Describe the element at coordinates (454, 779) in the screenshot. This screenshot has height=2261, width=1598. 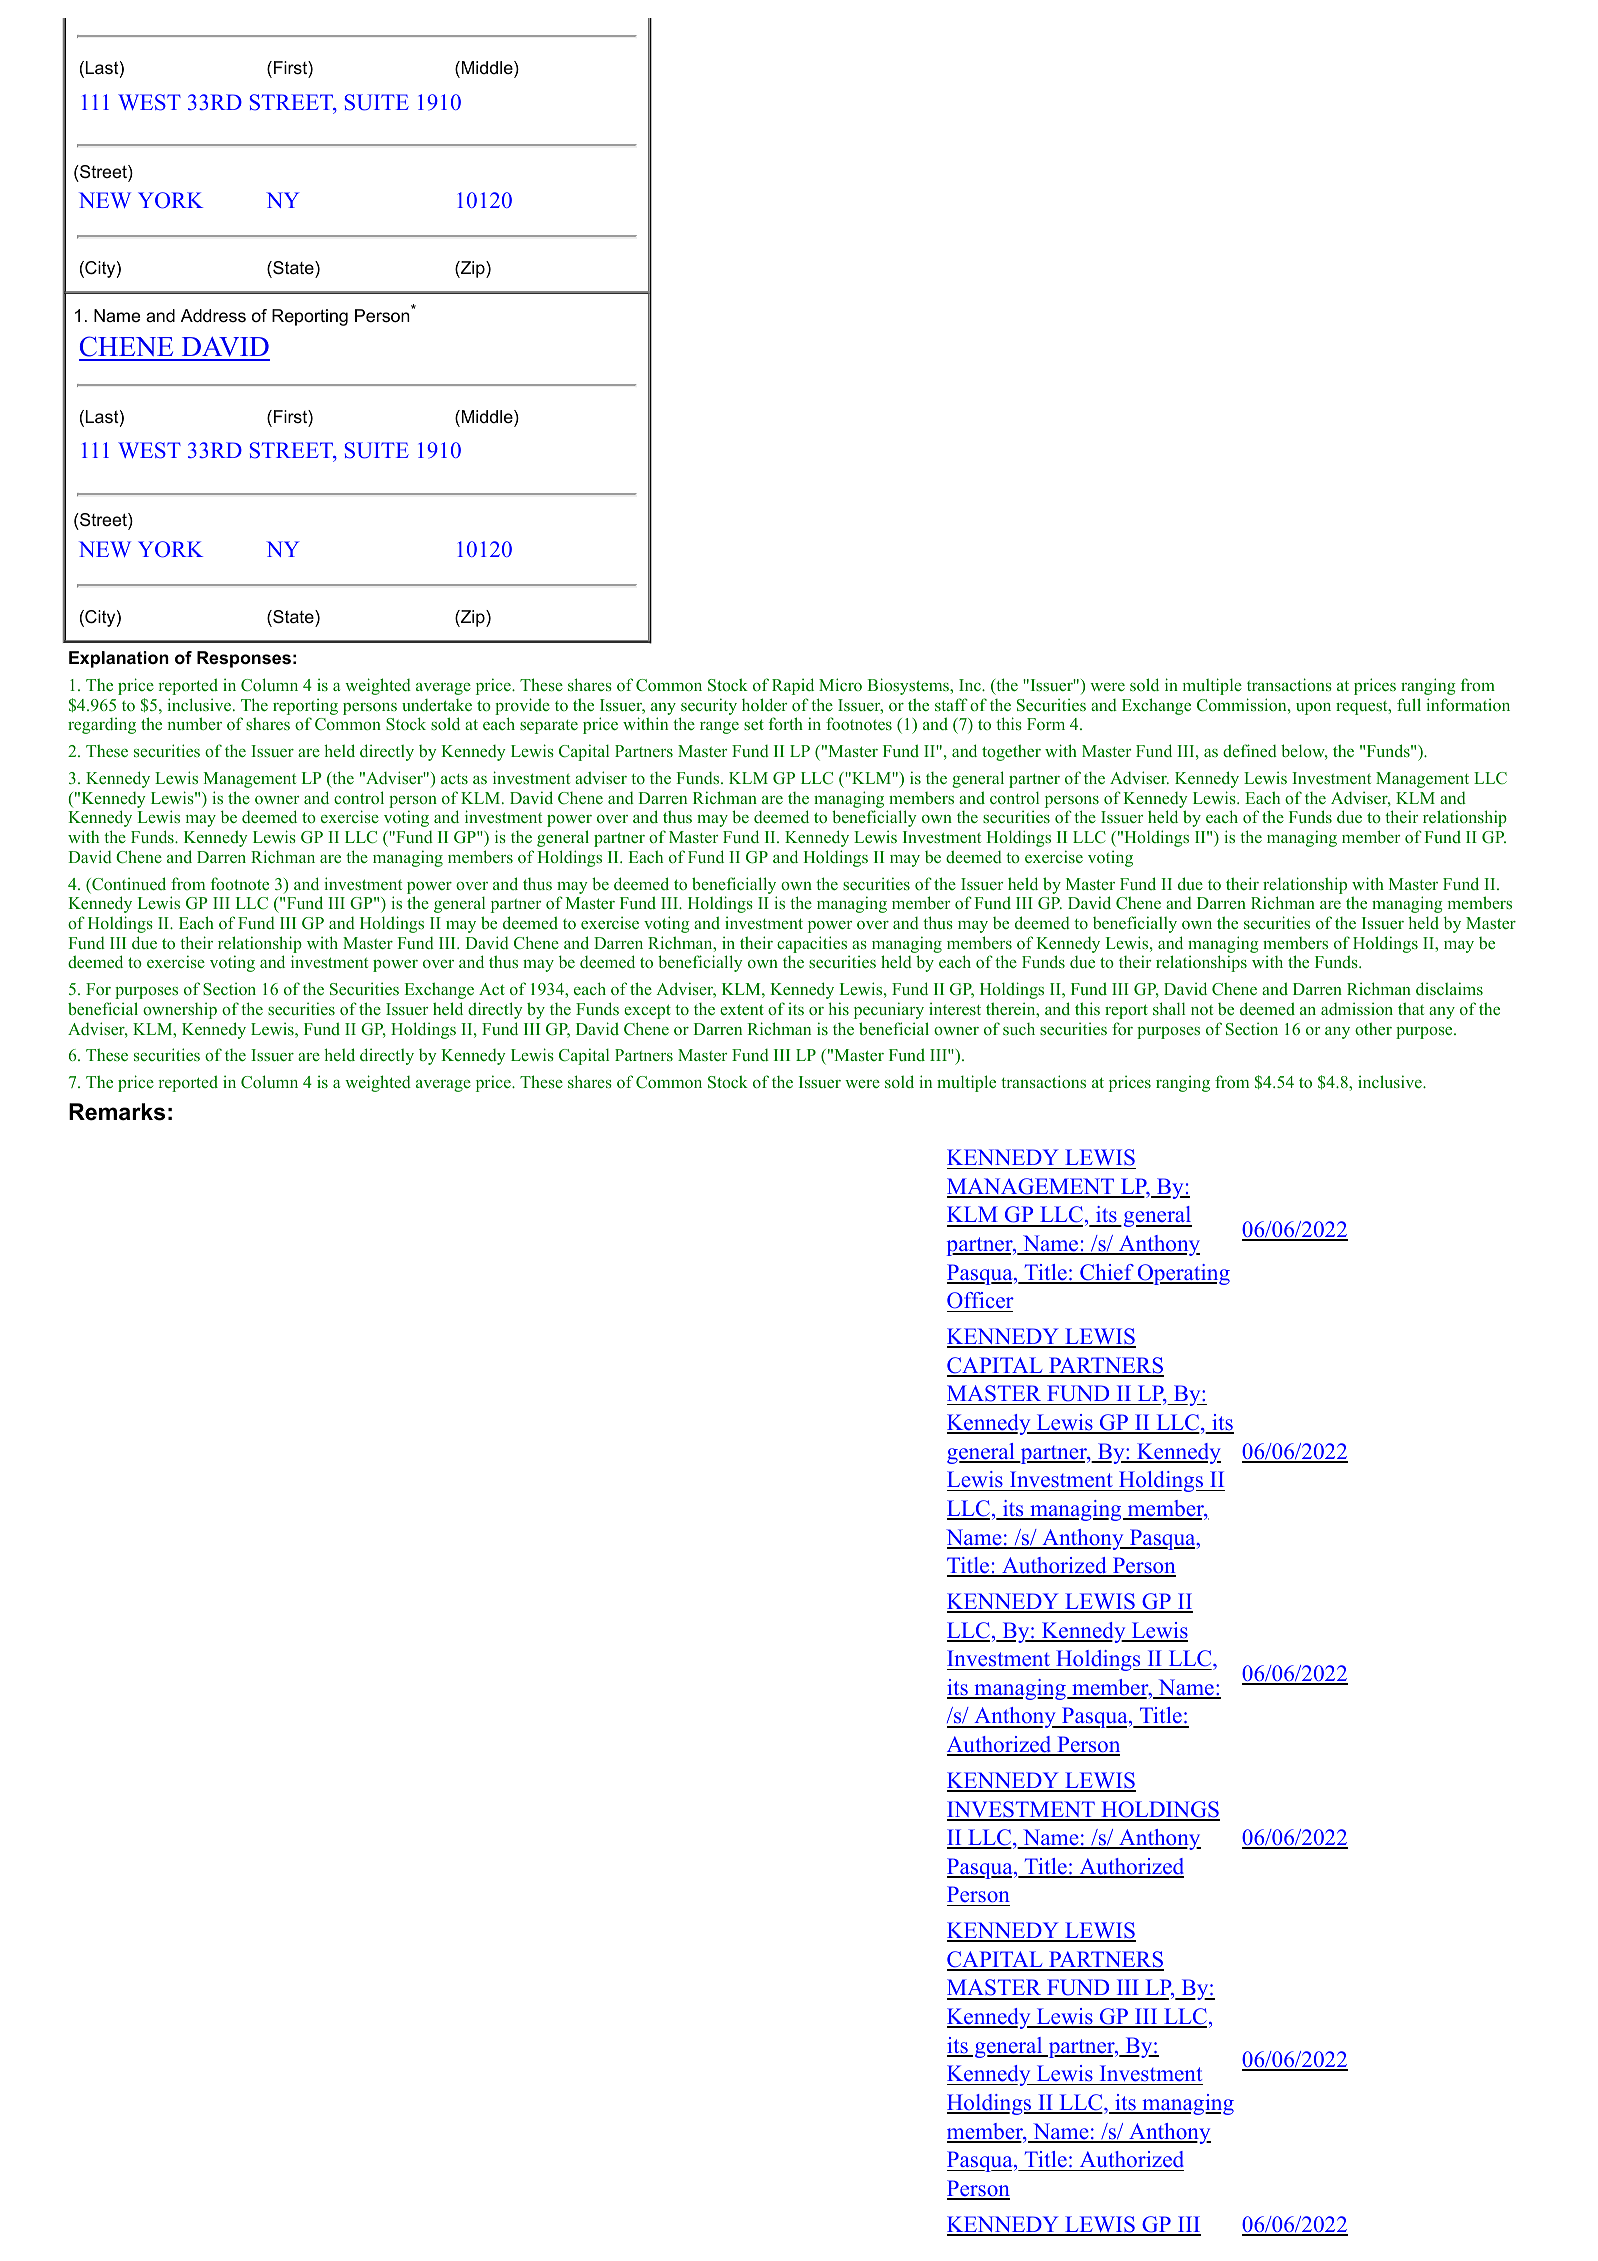
I see `acts` at that location.
